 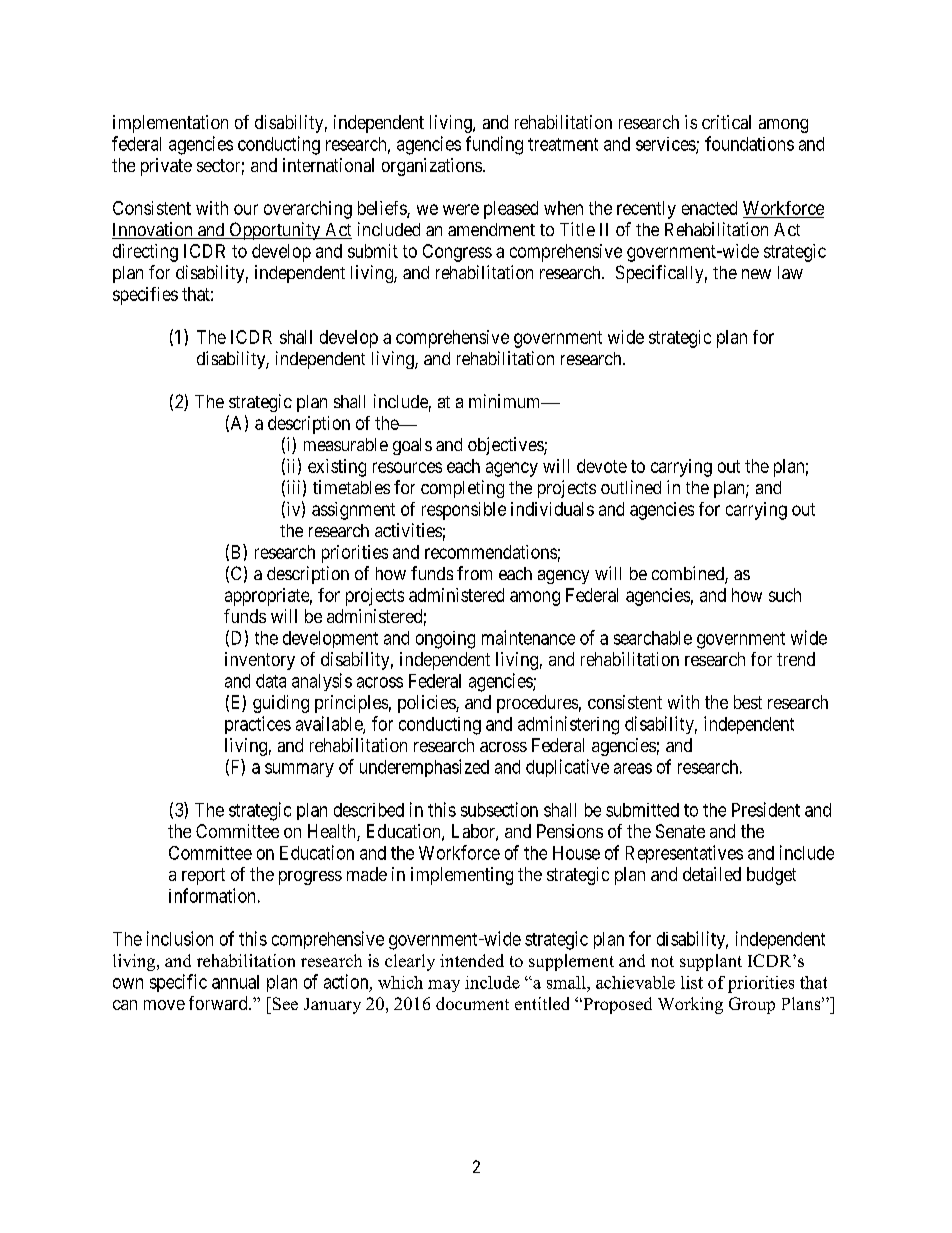 I want to click on list, so click(x=692, y=982).
